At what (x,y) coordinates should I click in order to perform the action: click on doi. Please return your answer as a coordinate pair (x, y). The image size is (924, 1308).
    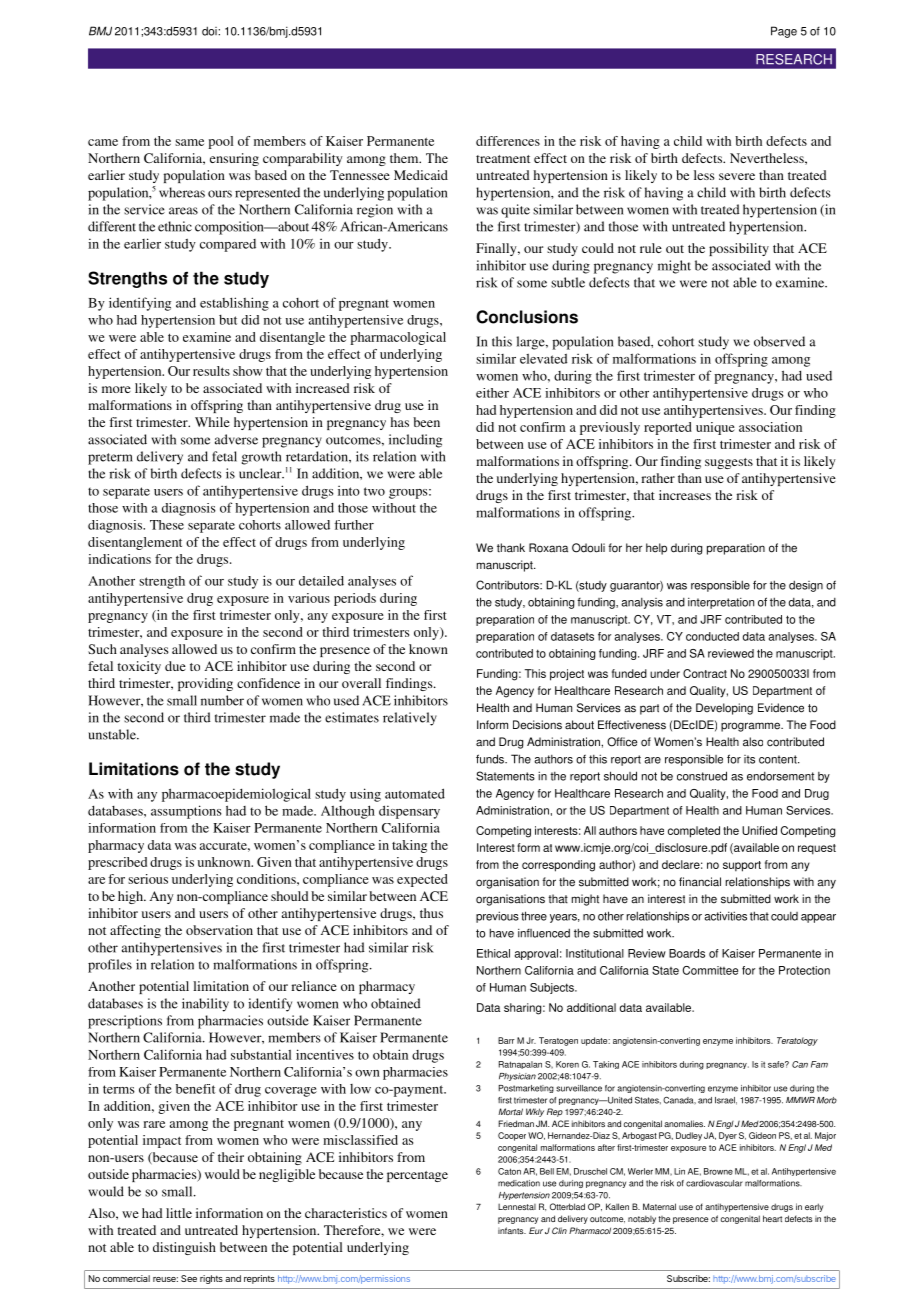
    Looking at the image, I should click on (210, 31).
